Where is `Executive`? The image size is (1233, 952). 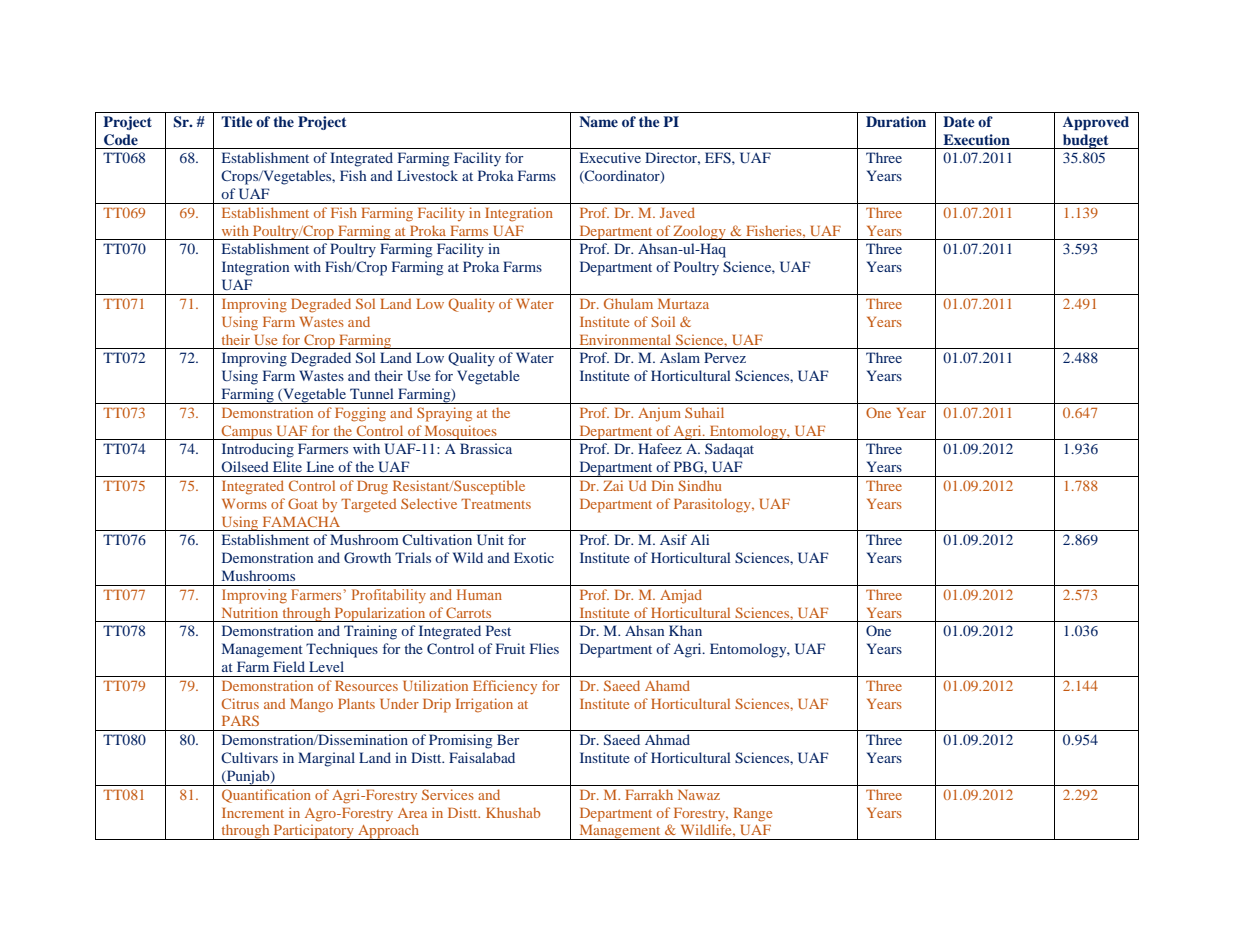 Executive is located at coordinates (610, 157).
